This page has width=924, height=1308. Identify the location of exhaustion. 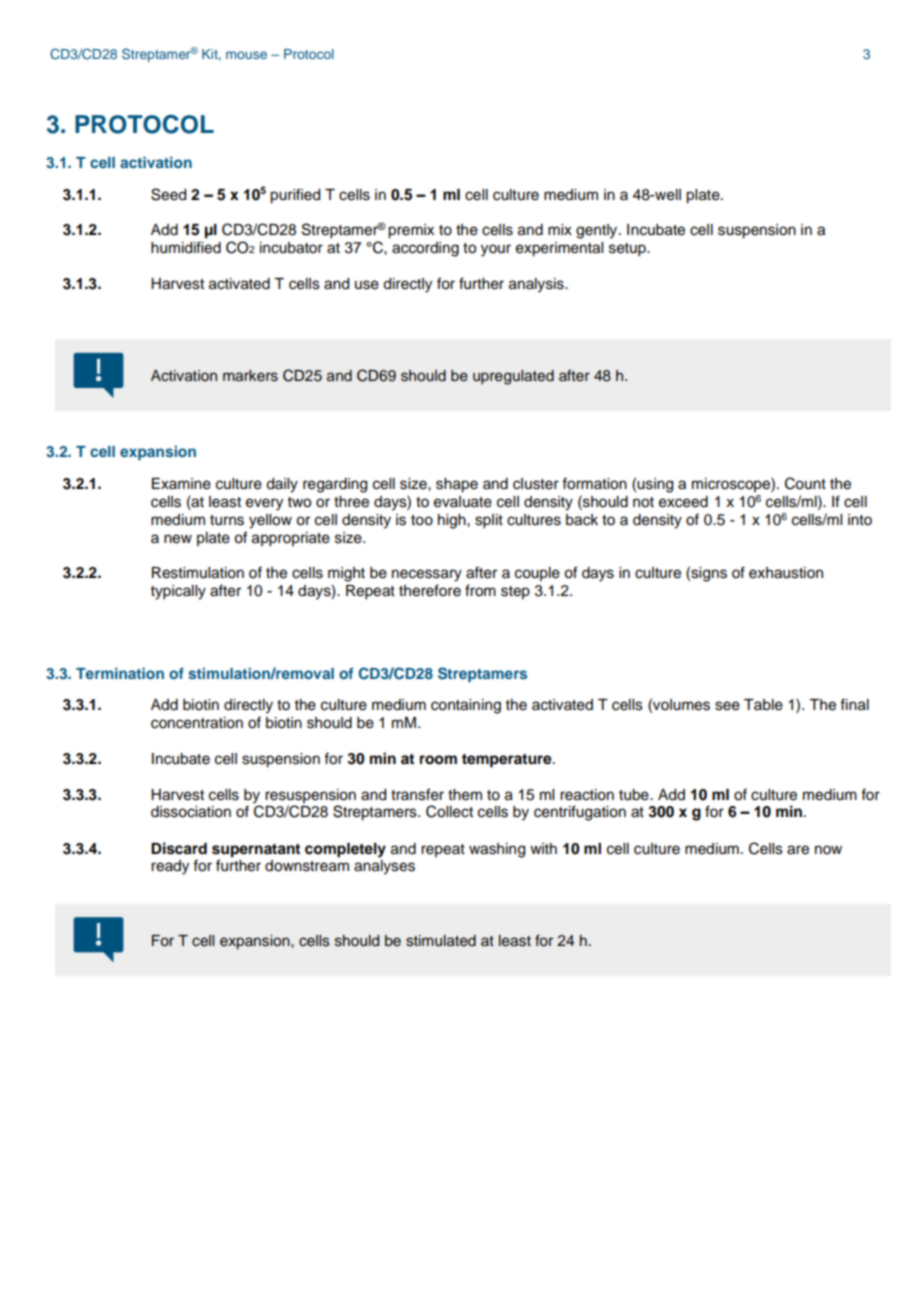
(786, 573).
